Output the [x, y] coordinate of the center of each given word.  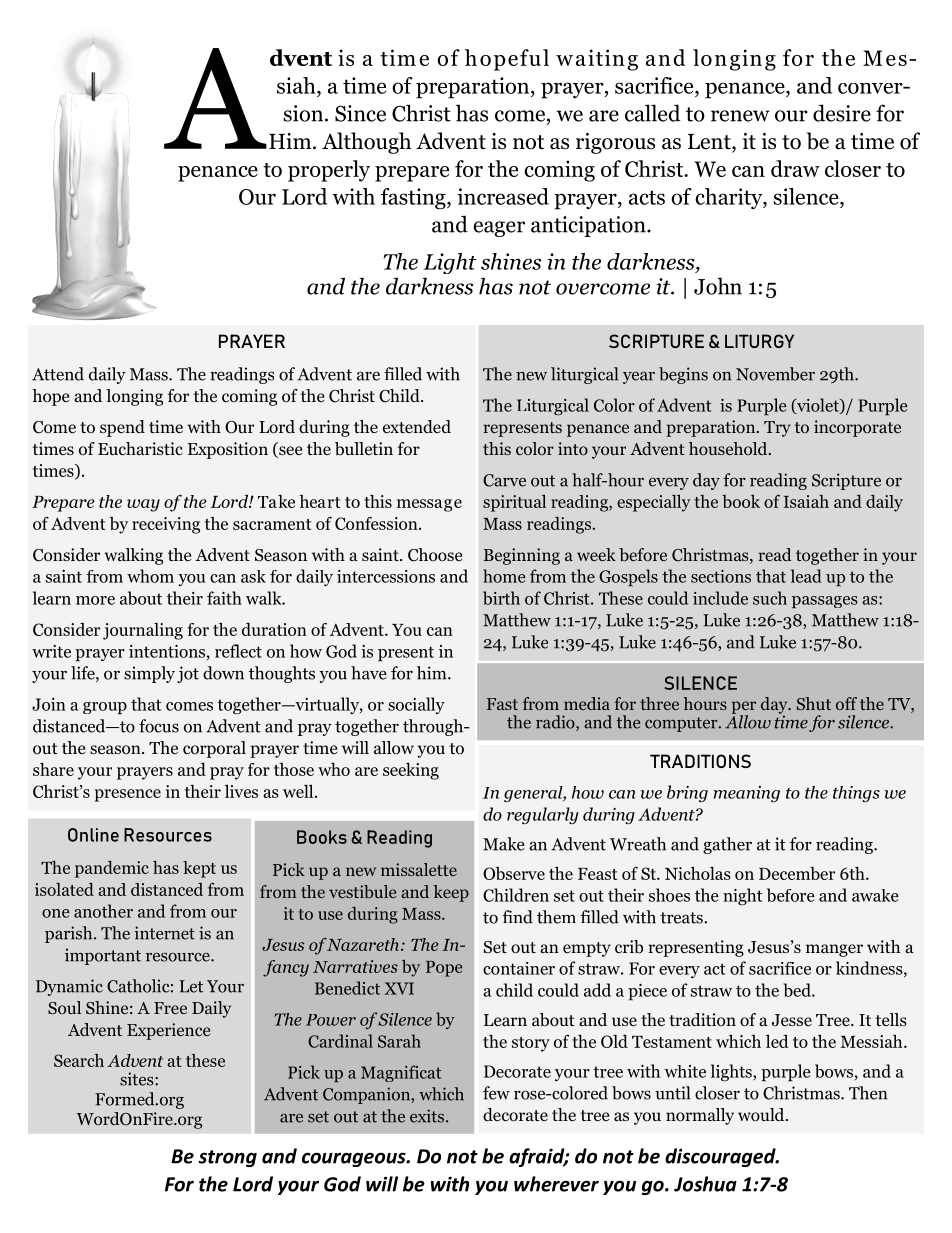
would [762, 1115]
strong [228, 1158]
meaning [747, 794]
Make [504, 844]
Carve [504, 480]
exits [428, 1116]
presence [127, 795]
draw [795, 168]
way [143, 505]
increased [503, 196]
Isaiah [806, 501]
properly [329, 171]
